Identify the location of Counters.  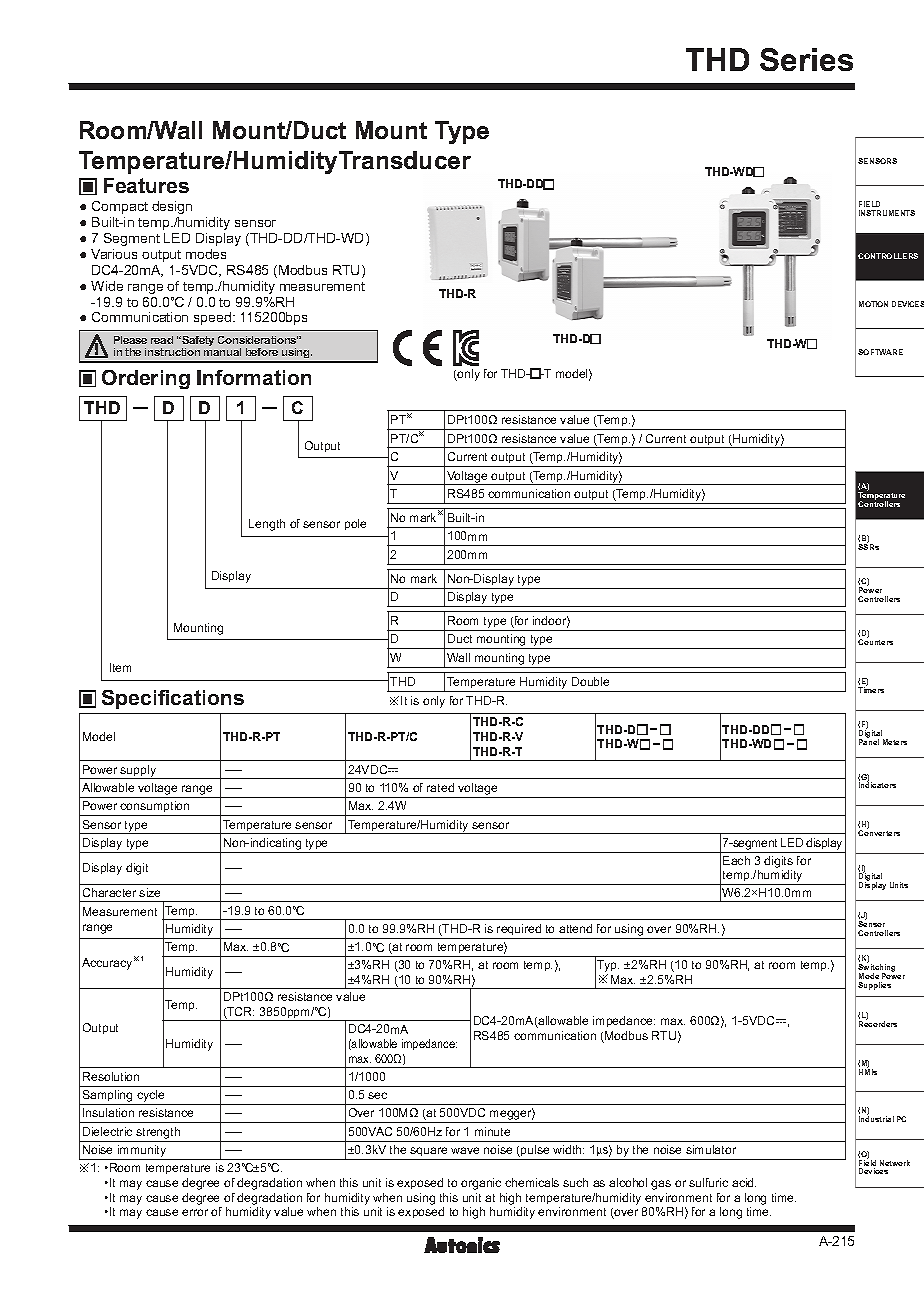
(875, 642).
